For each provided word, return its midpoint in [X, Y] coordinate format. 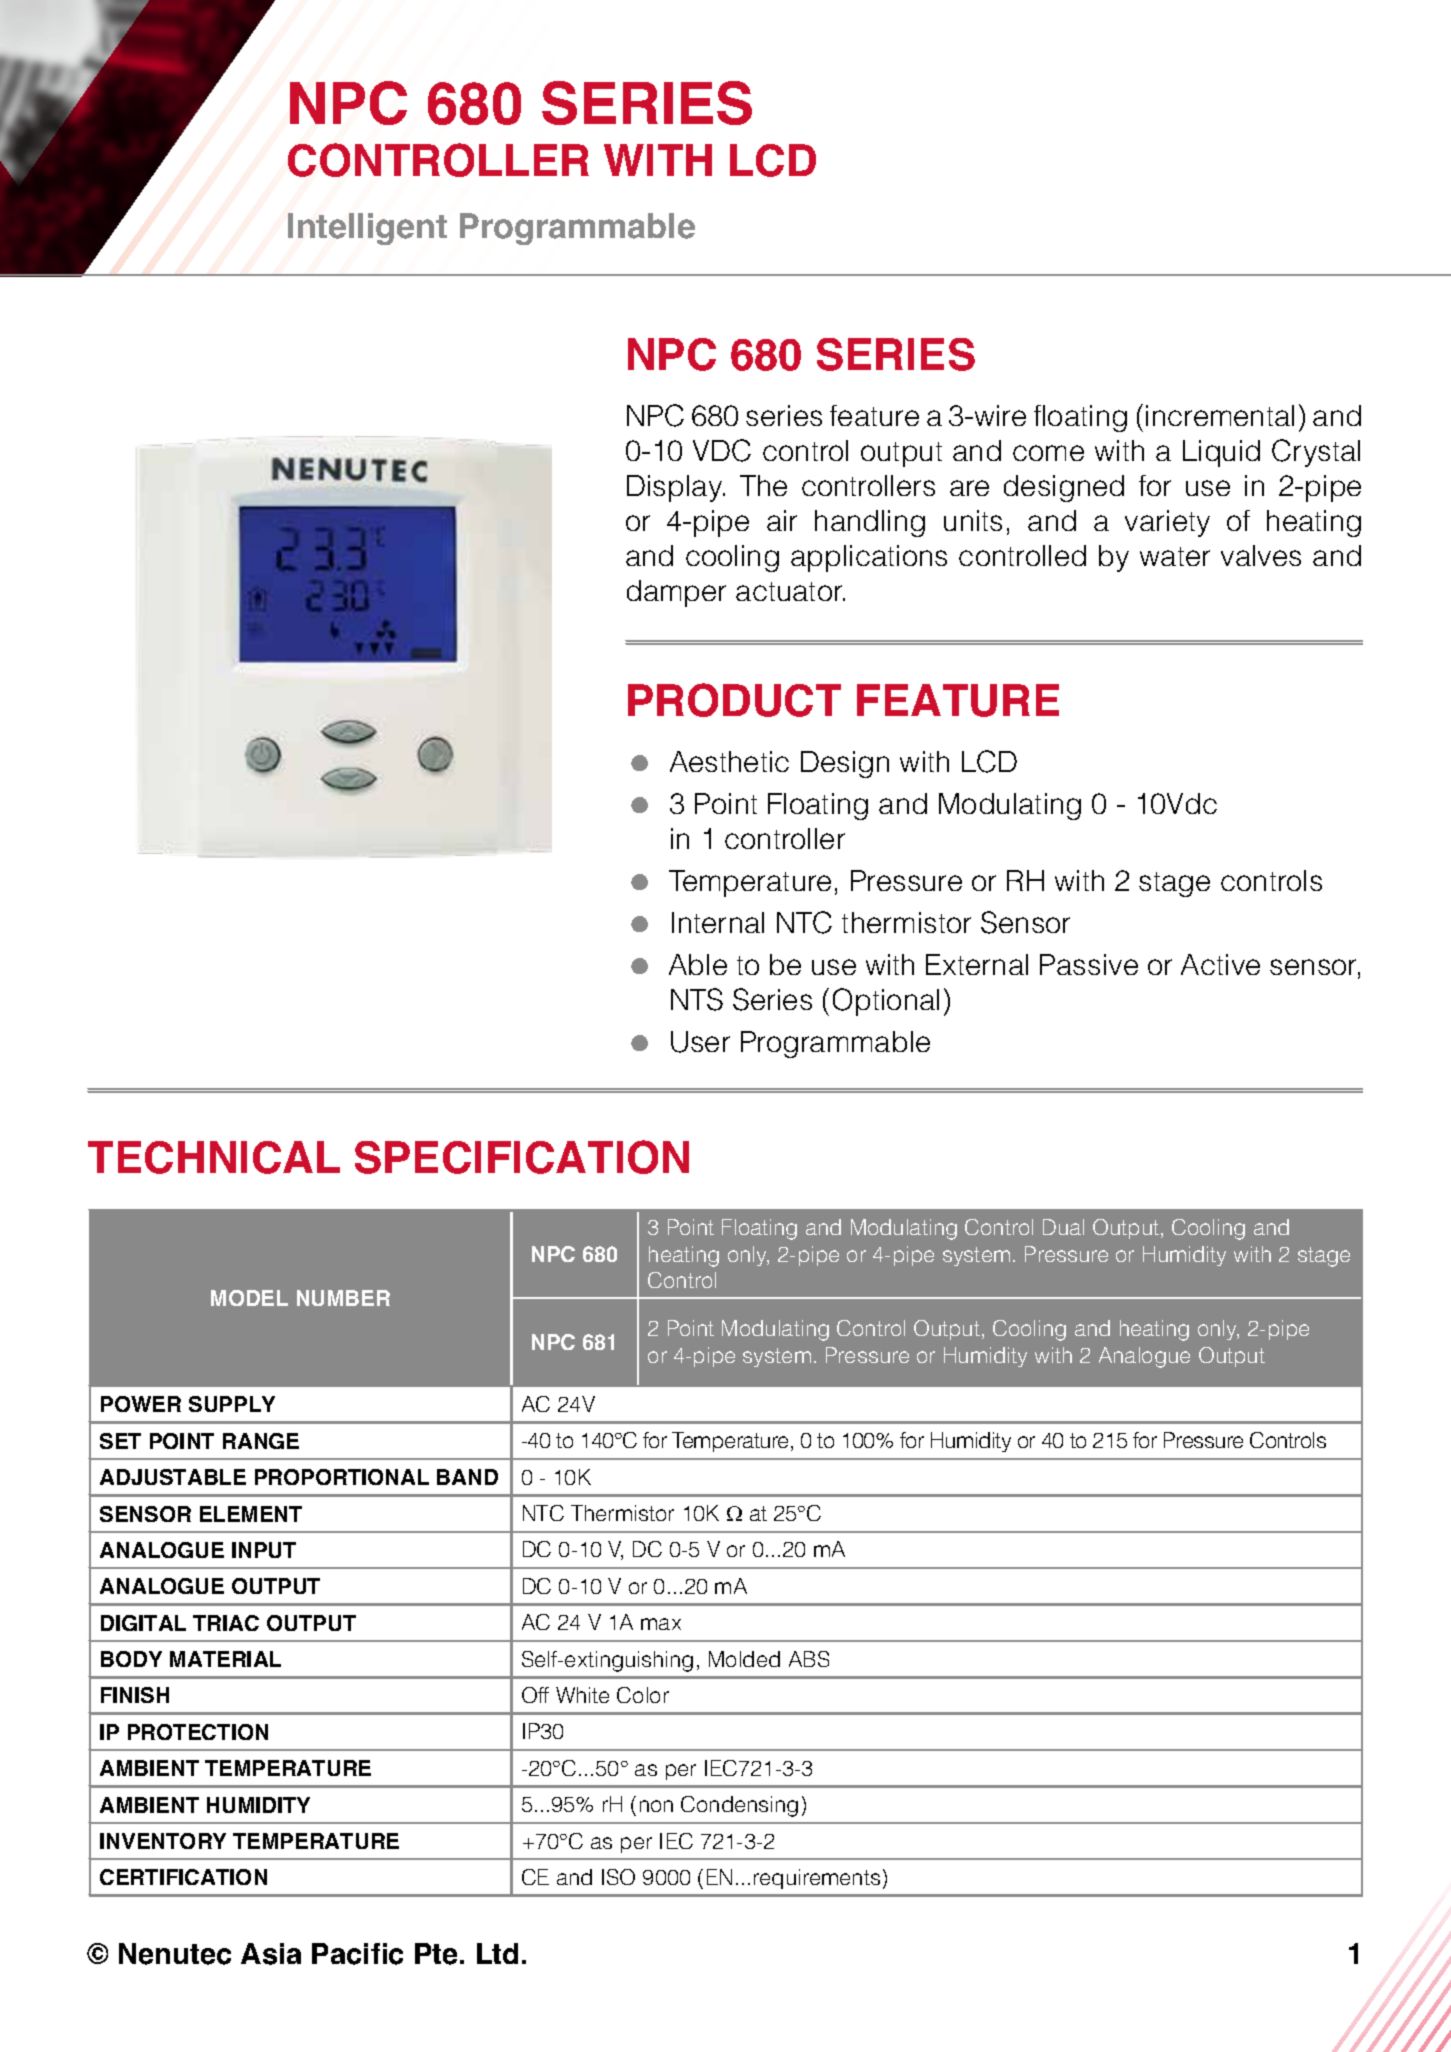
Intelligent [367, 229]
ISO [618, 1877]
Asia [271, 1954]
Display [676, 488]
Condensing [739, 1806]
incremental [1220, 415]
